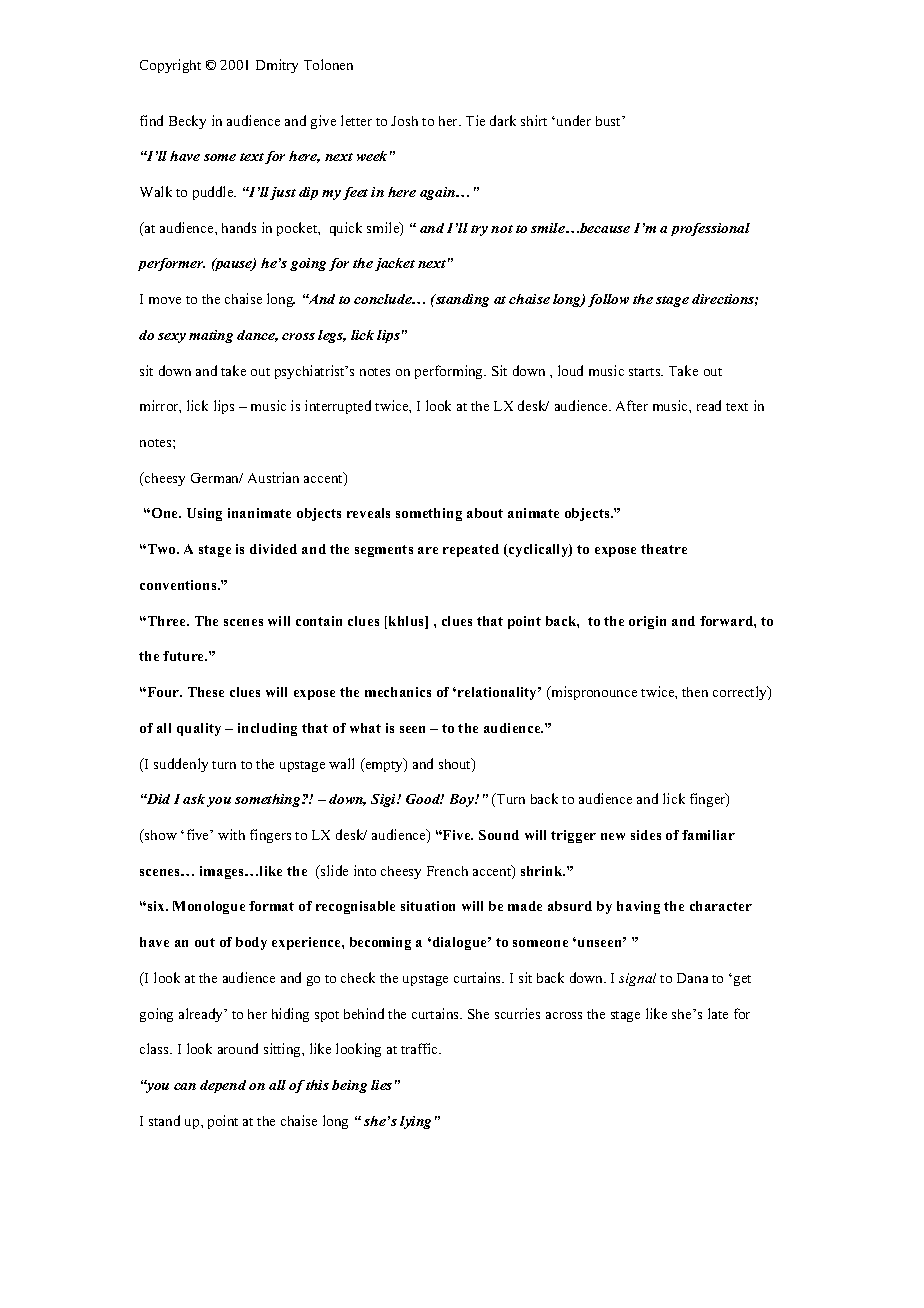 Image resolution: width=924 pixels, height=1308 pixels. What do you see at coordinates (646, 835) in the document?
I see `sides` at bounding box center [646, 835].
